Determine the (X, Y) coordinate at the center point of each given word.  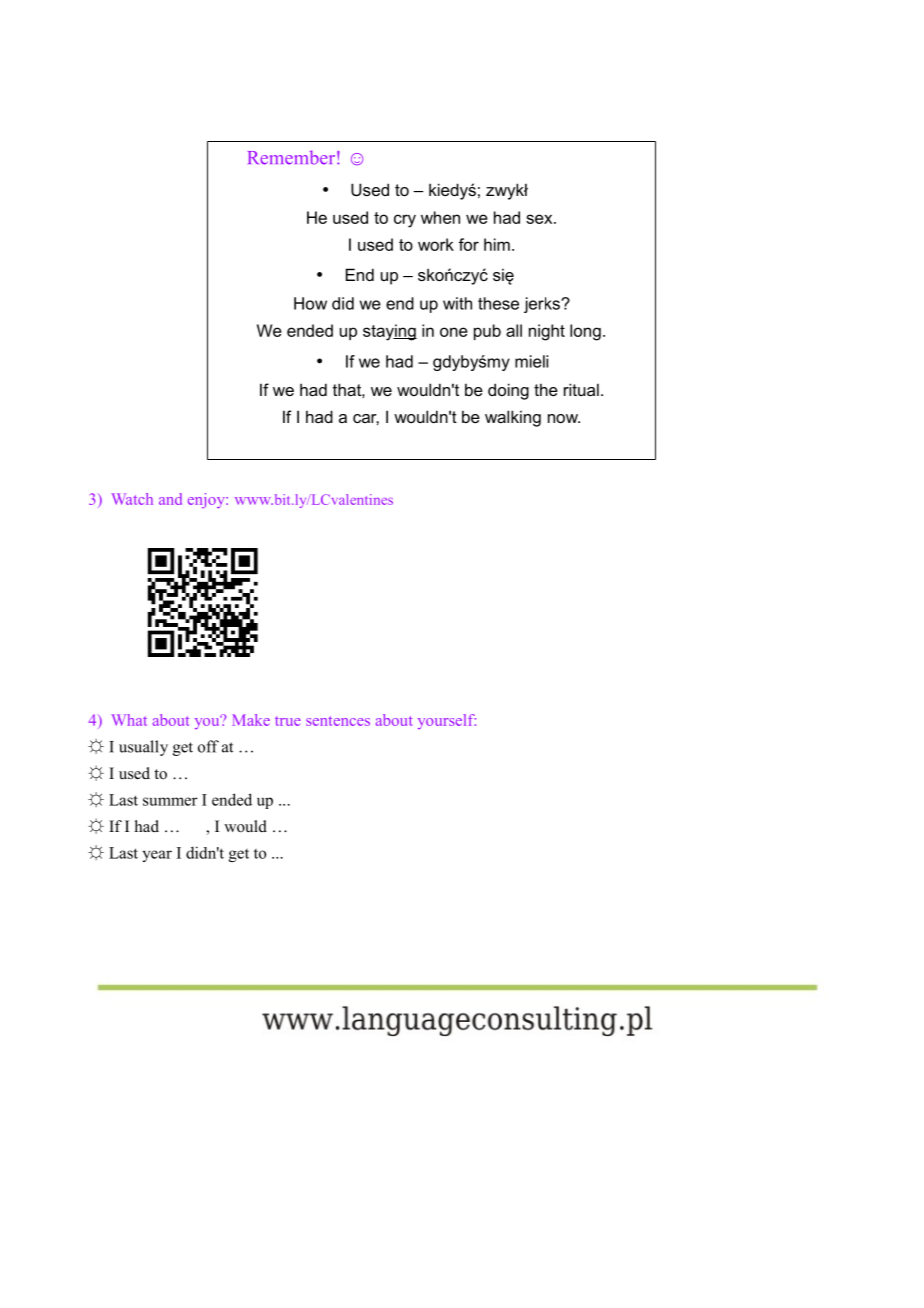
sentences (338, 721)
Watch (132, 499)
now (564, 418)
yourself (447, 721)
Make (251, 720)
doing (508, 391)
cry (405, 221)
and (170, 499)
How (310, 303)
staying (390, 332)
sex (540, 219)
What (129, 720)
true (288, 721)
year (157, 856)
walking (513, 418)
